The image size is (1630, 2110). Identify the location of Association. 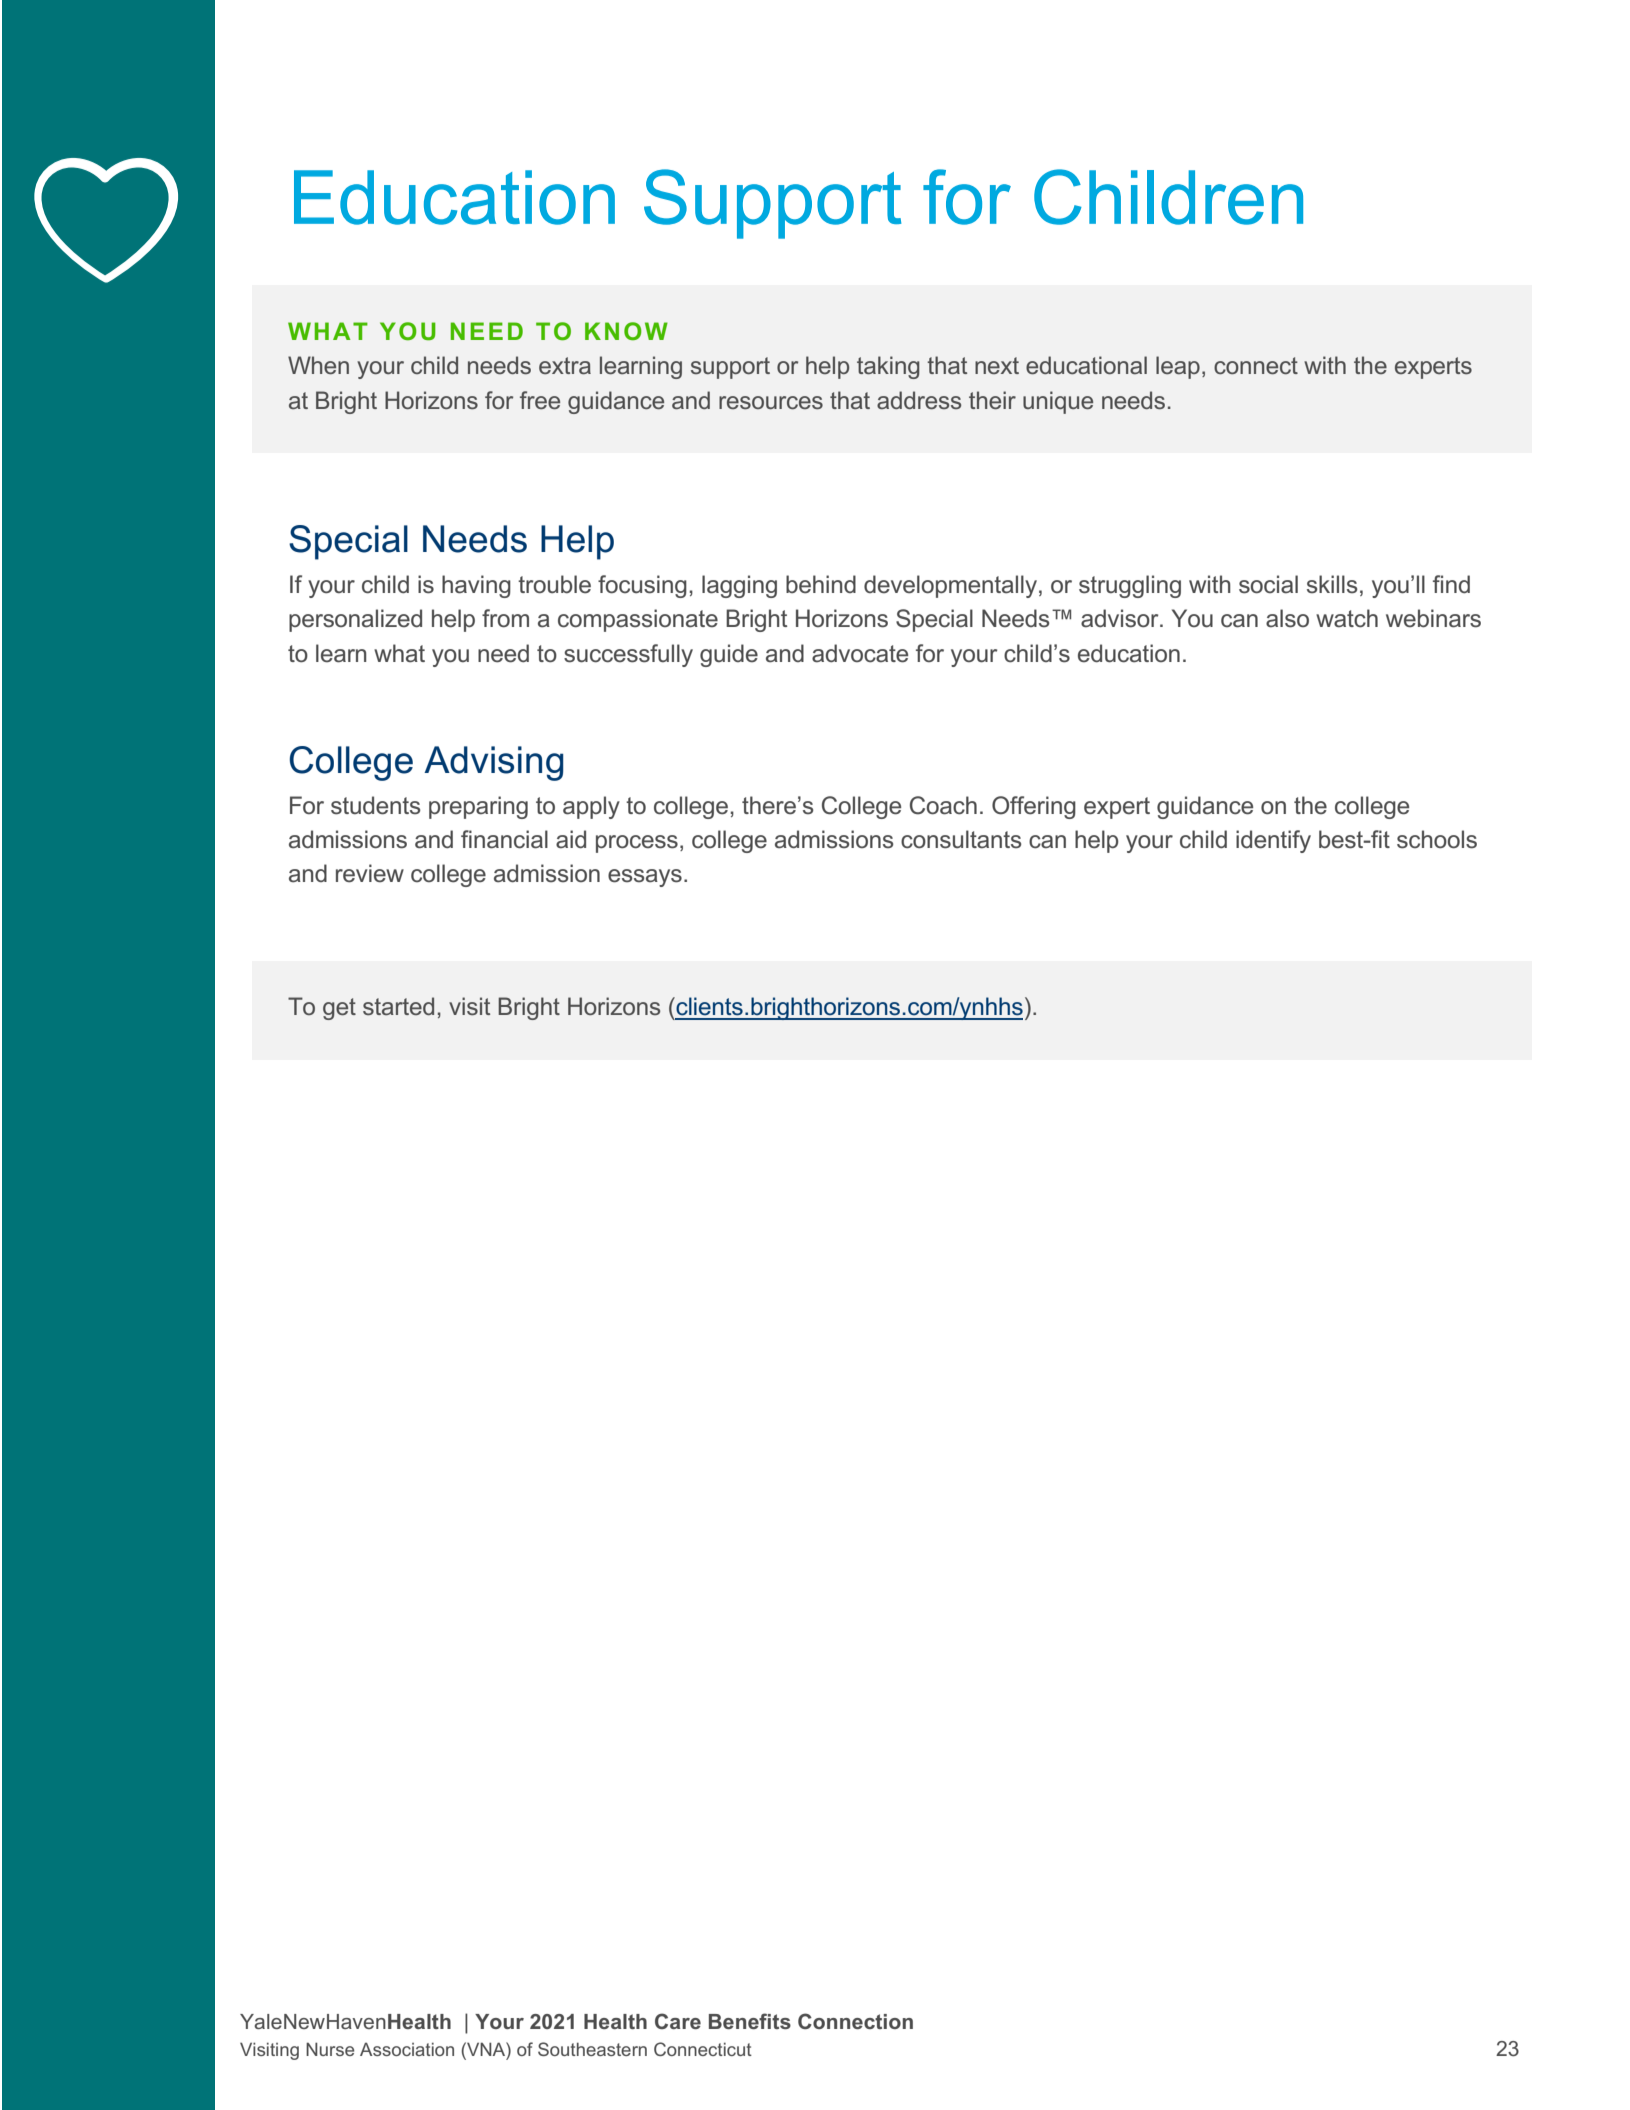
(407, 2049).
